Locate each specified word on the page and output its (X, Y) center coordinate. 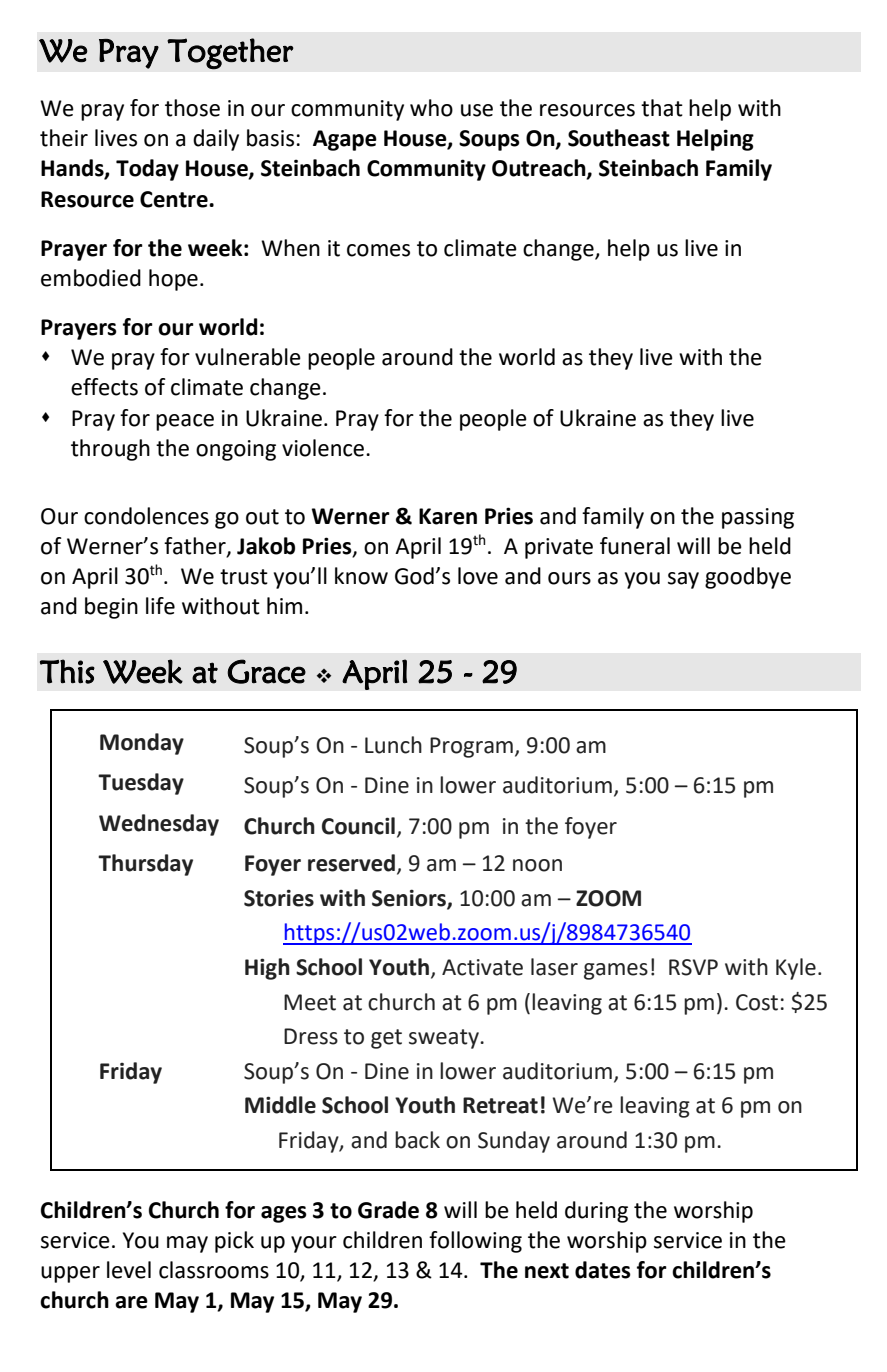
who (431, 108)
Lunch (393, 745)
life (160, 606)
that (662, 108)
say (683, 580)
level (129, 1270)
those (192, 108)
